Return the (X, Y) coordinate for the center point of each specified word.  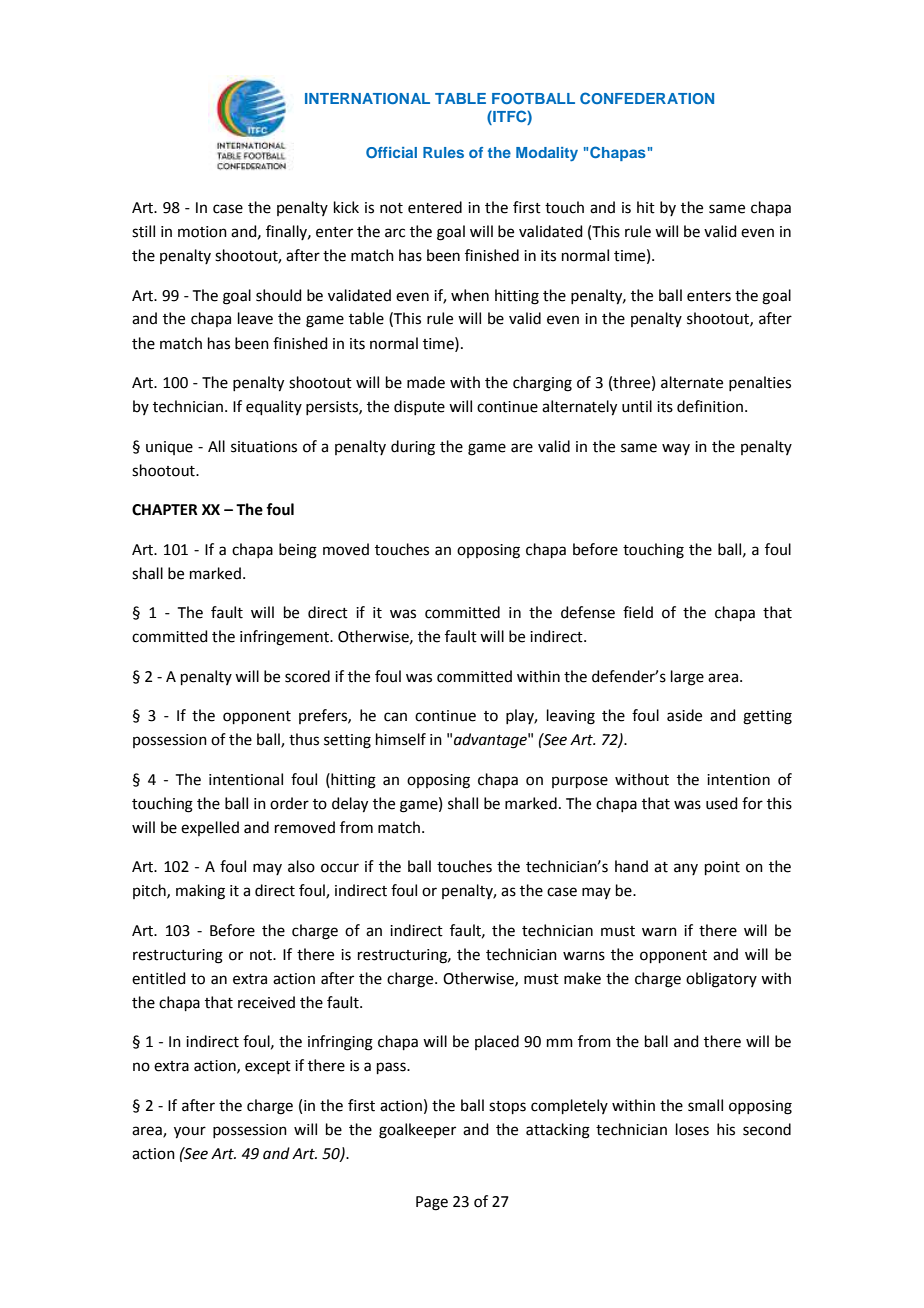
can (395, 717)
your (190, 1132)
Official (391, 152)
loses (692, 1129)
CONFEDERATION (647, 98)
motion (202, 232)
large (687, 678)
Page (432, 1203)
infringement (285, 638)
